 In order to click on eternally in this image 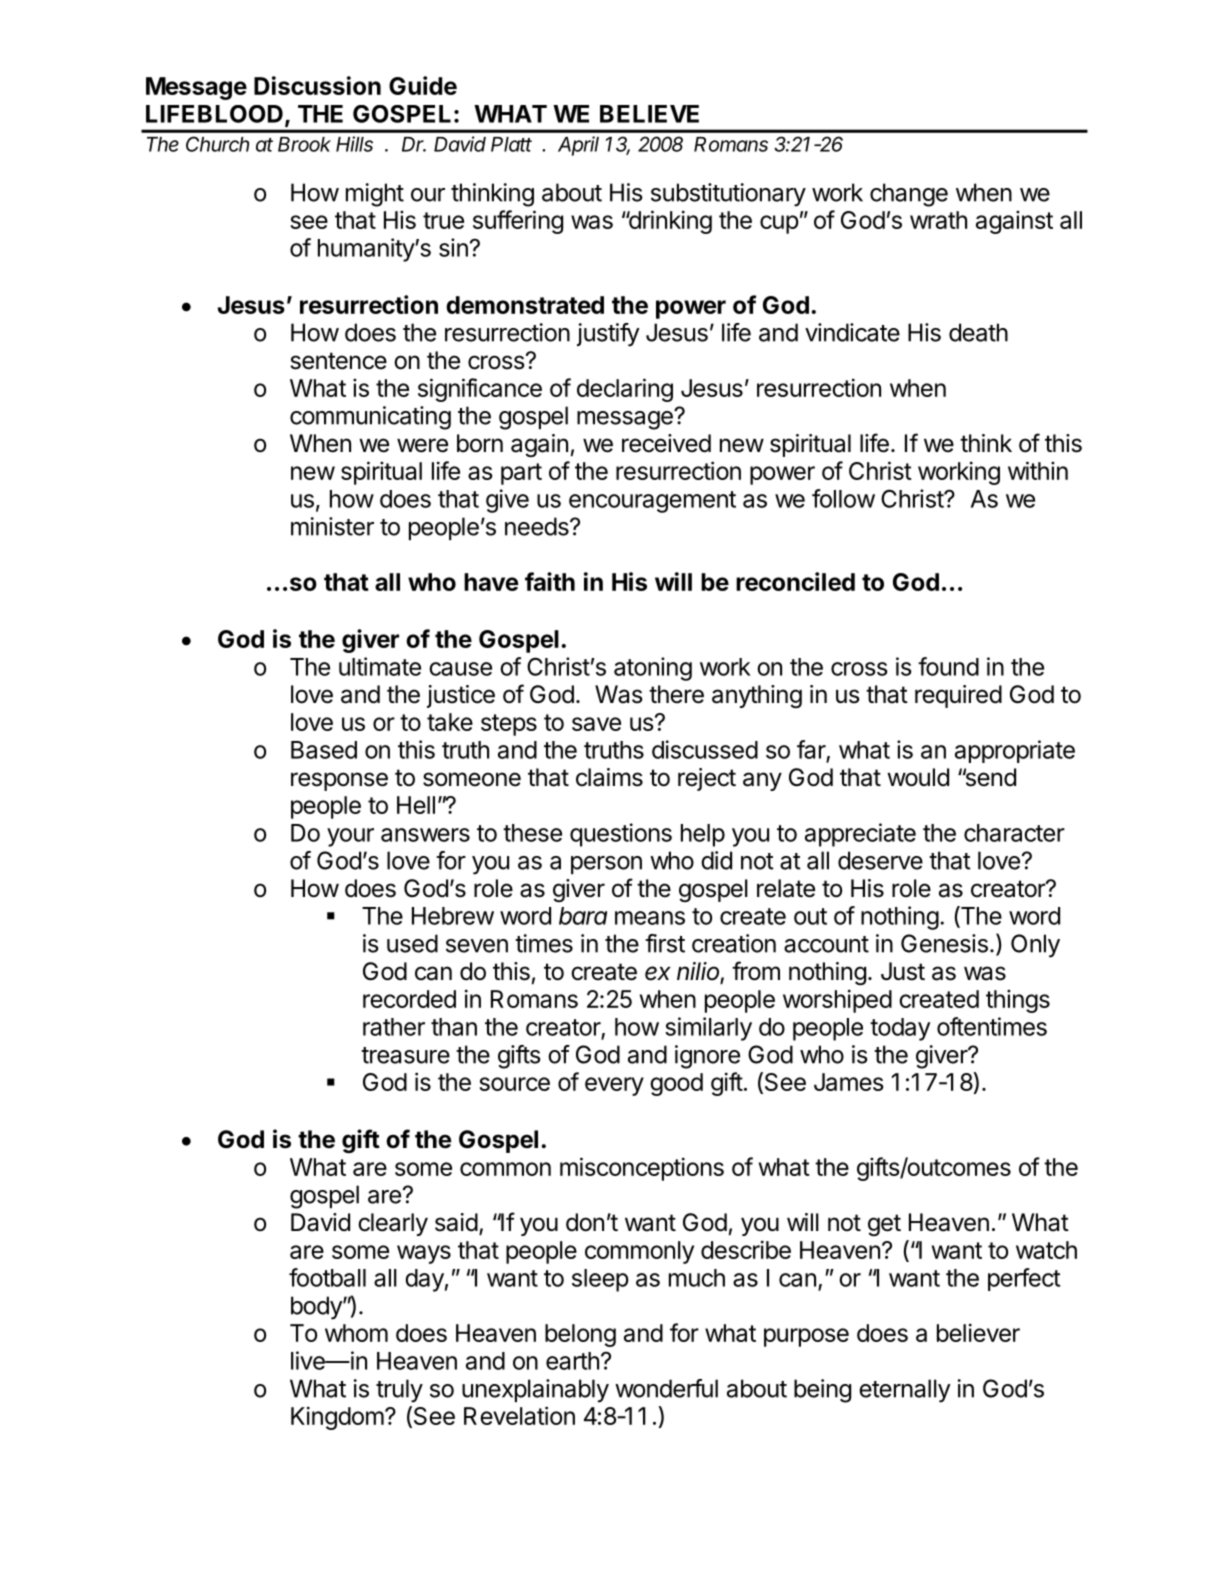, I will do `click(905, 1391)`.
